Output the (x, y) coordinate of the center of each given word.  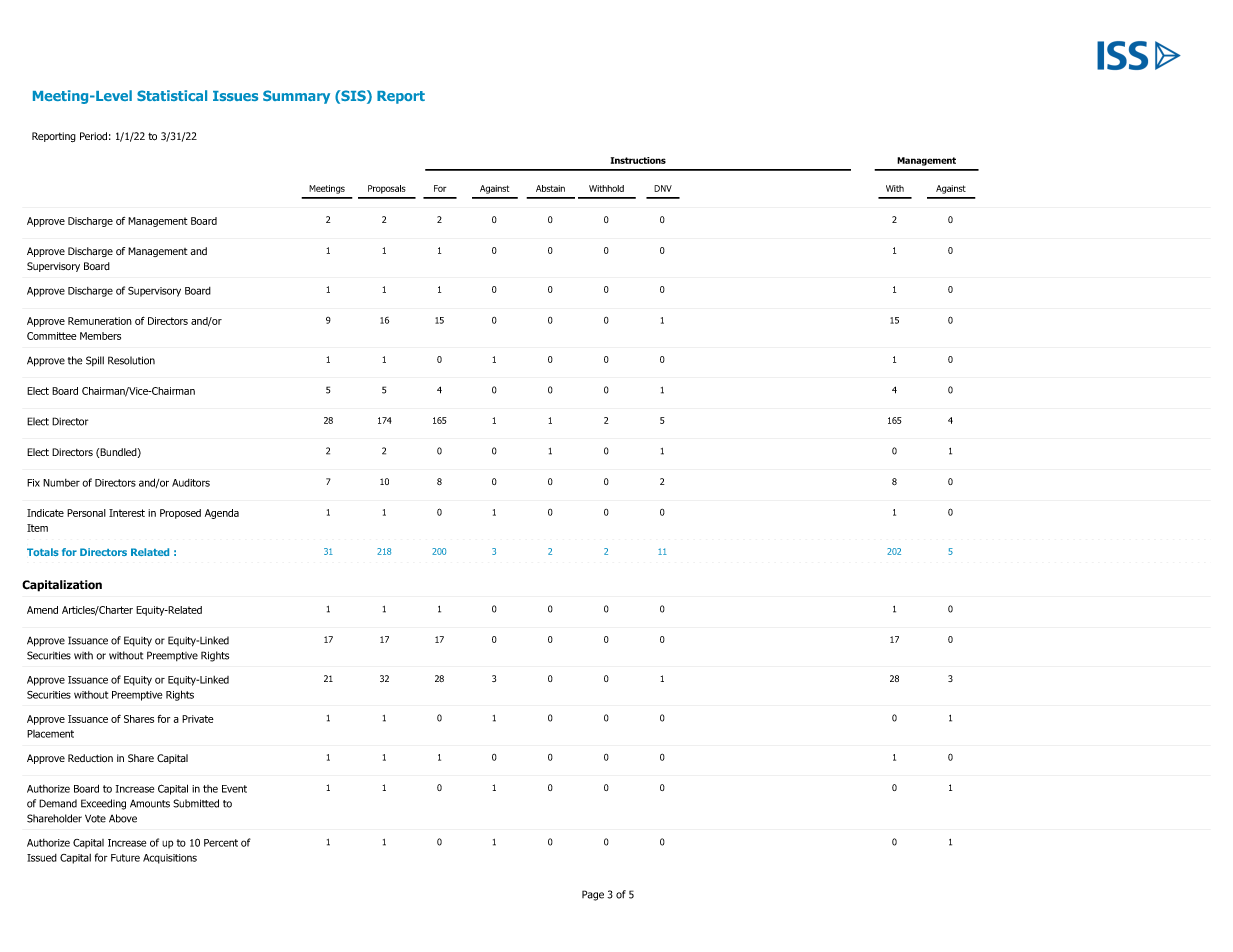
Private (198, 719)
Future (125, 858)
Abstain (550, 188)
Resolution (131, 360)
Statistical (172, 95)
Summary (296, 97)
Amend (42, 610)
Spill (95, 361)
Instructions (638, 160)
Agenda (222, 514)
